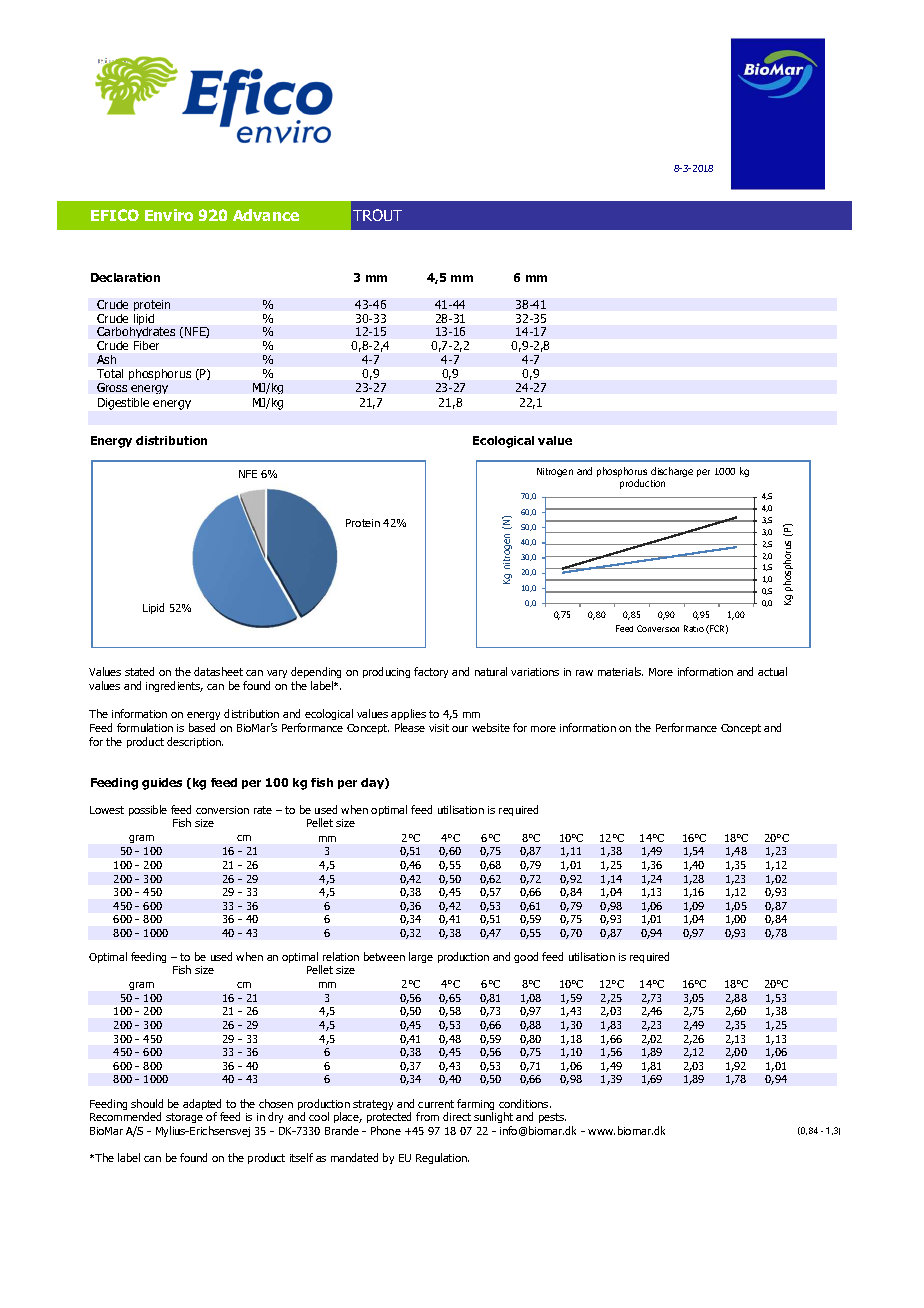 This screenshot has width=924, height=1308. Describe the element at coordinates (377, 215) in the screenshot. I see `TROUT` at that location.
